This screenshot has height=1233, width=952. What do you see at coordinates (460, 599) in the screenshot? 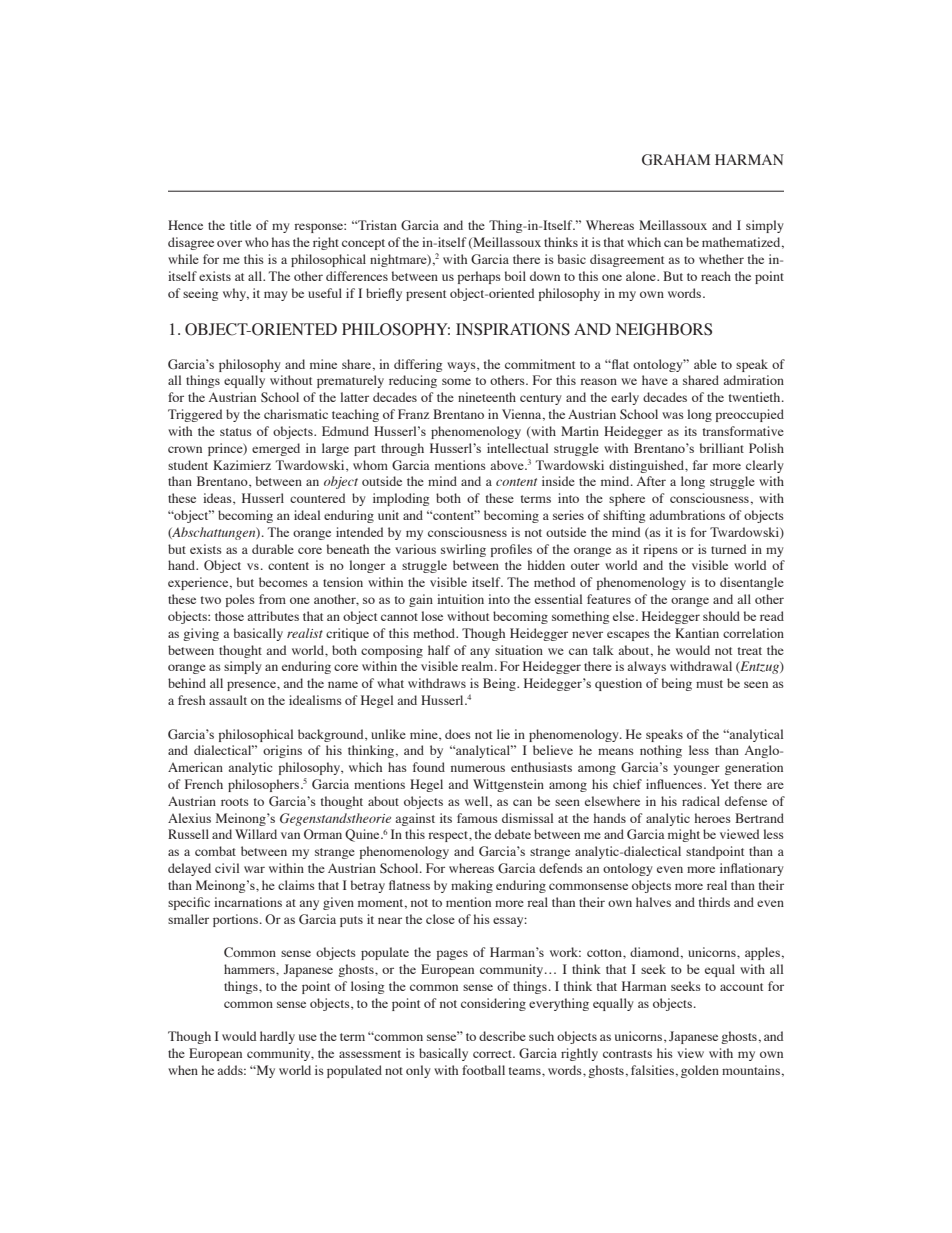
I see `intuition` at bounding box center [460, 599].
